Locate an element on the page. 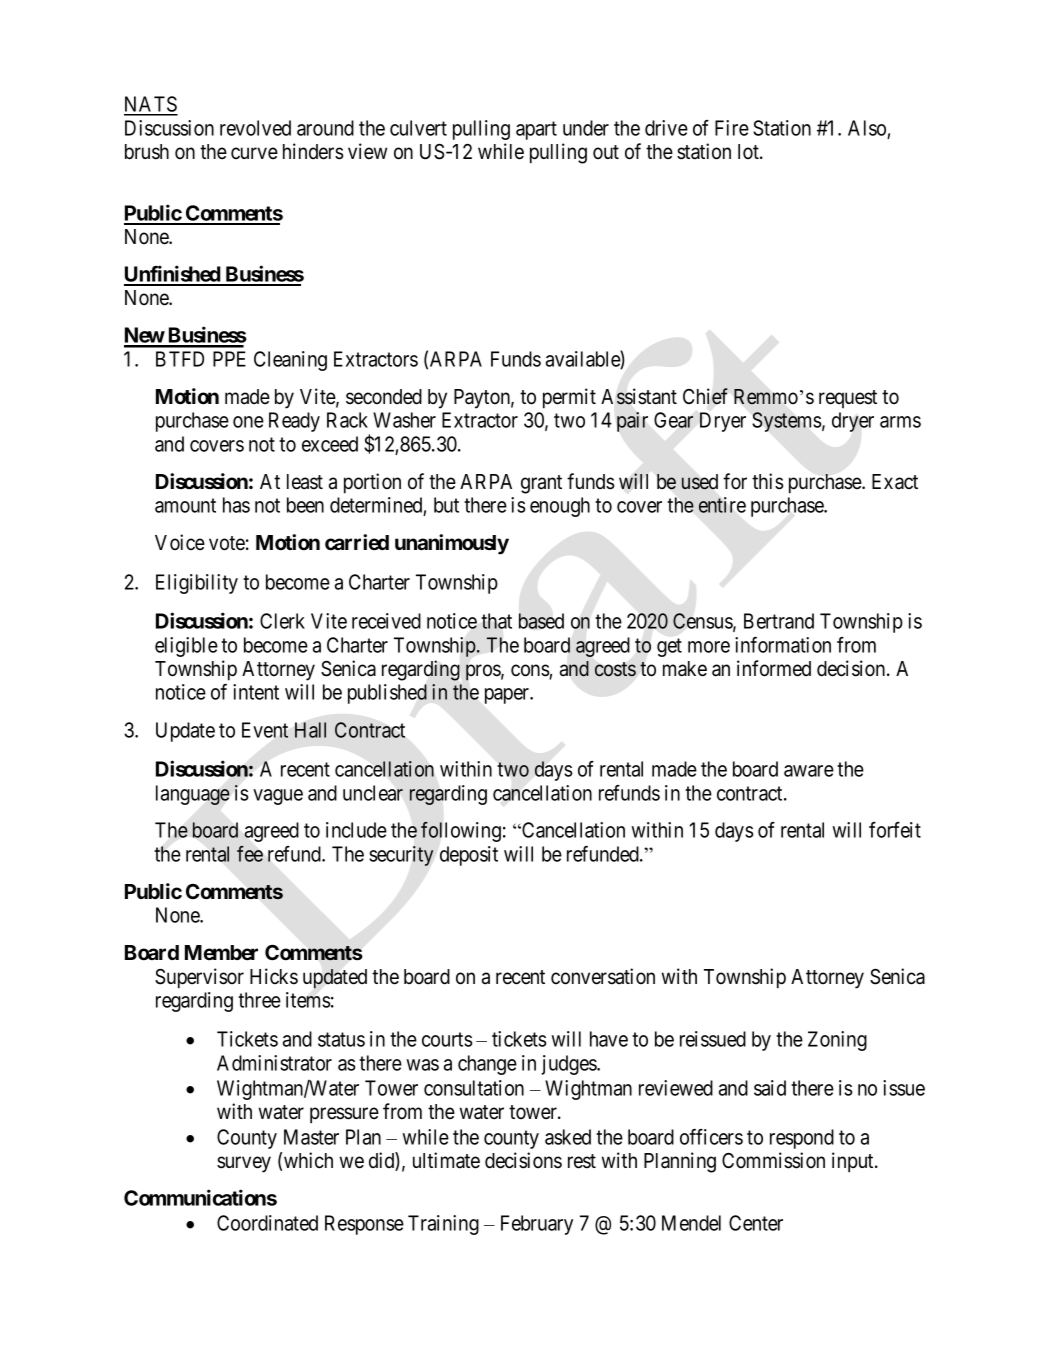 The width and height of the image is (1052, 1361). Fire is located at coordinates (732, 128).
